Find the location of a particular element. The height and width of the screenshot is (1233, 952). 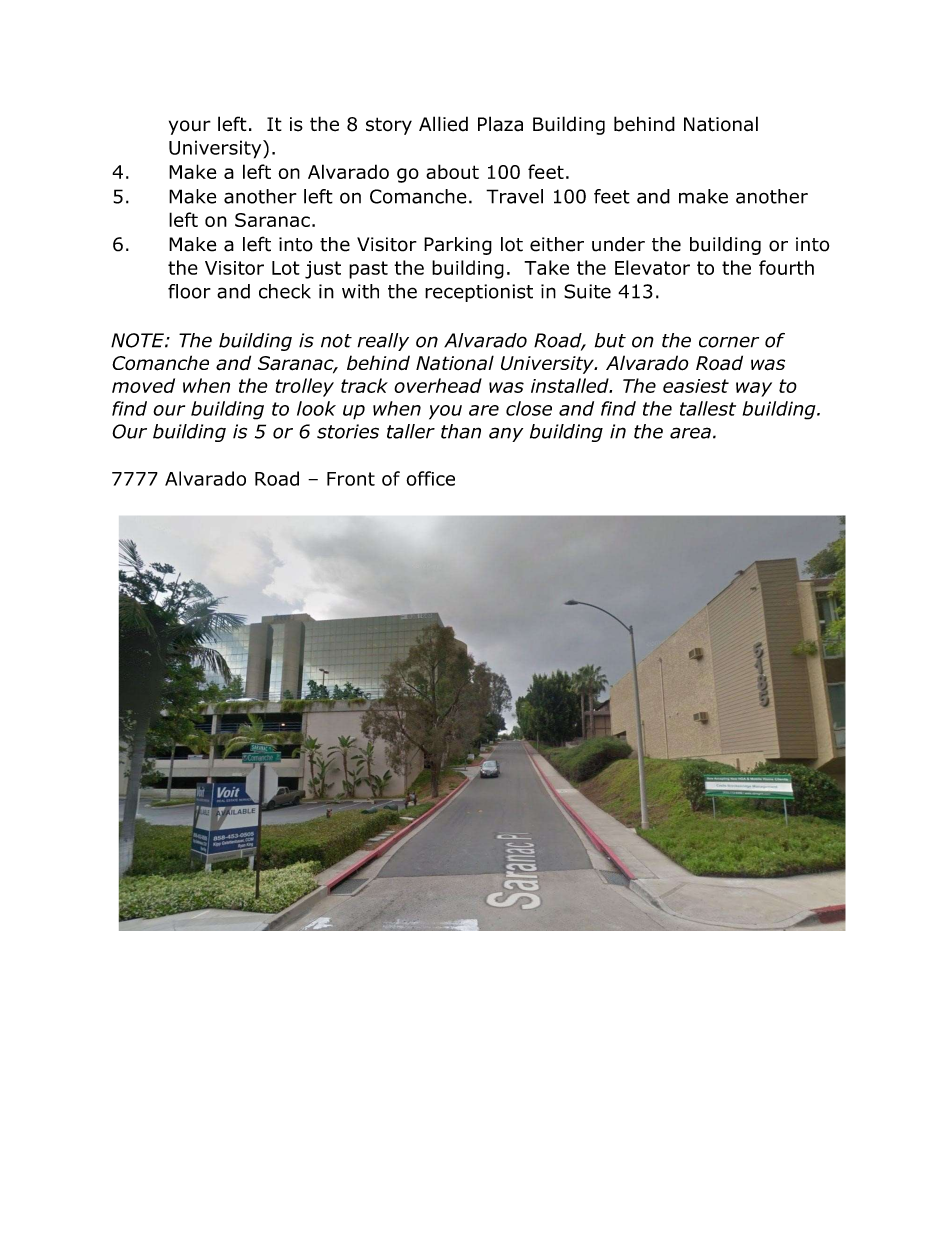

really is located at coordinates (383, 342).
